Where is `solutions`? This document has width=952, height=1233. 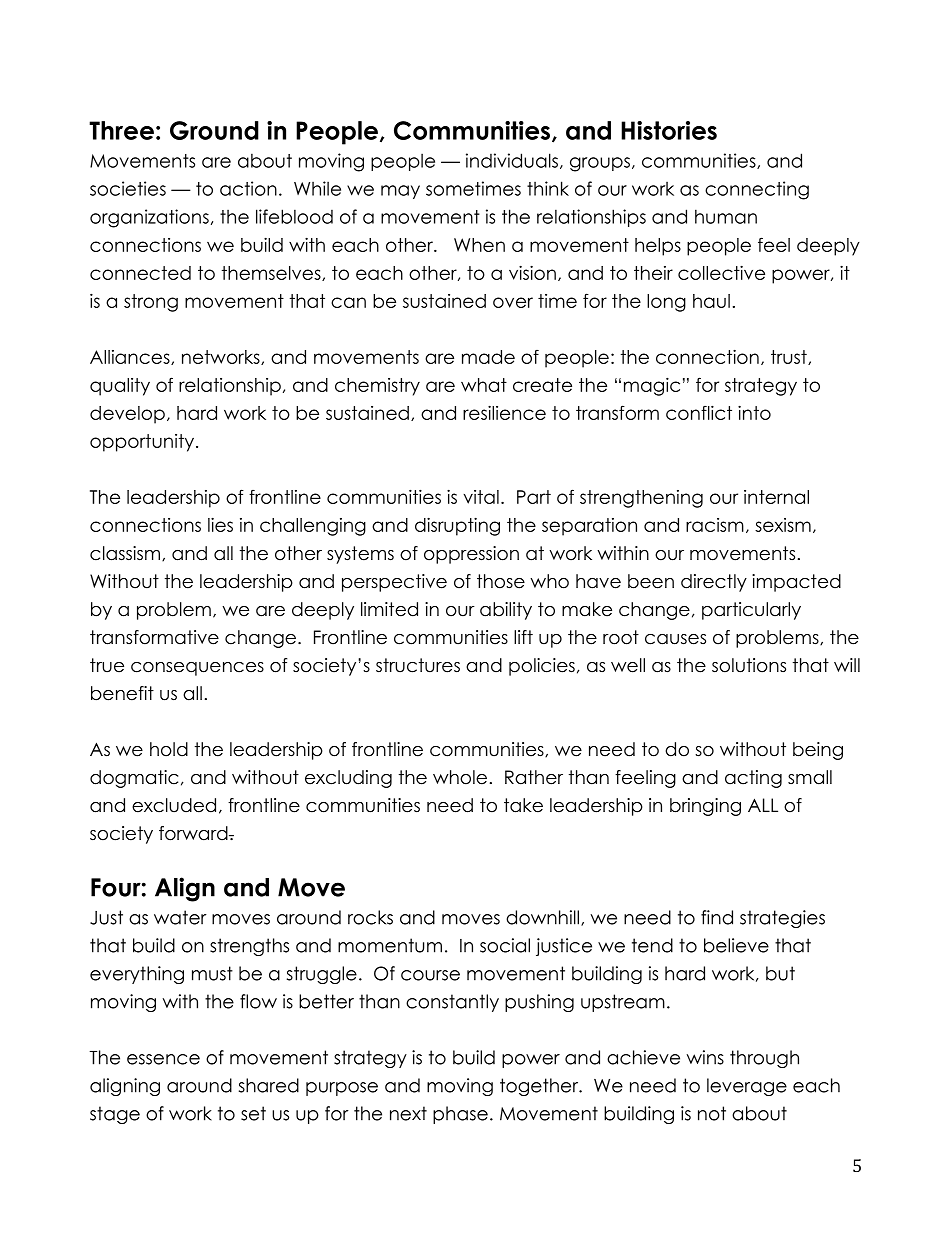 solutions is located at coordinates (749, 665).
